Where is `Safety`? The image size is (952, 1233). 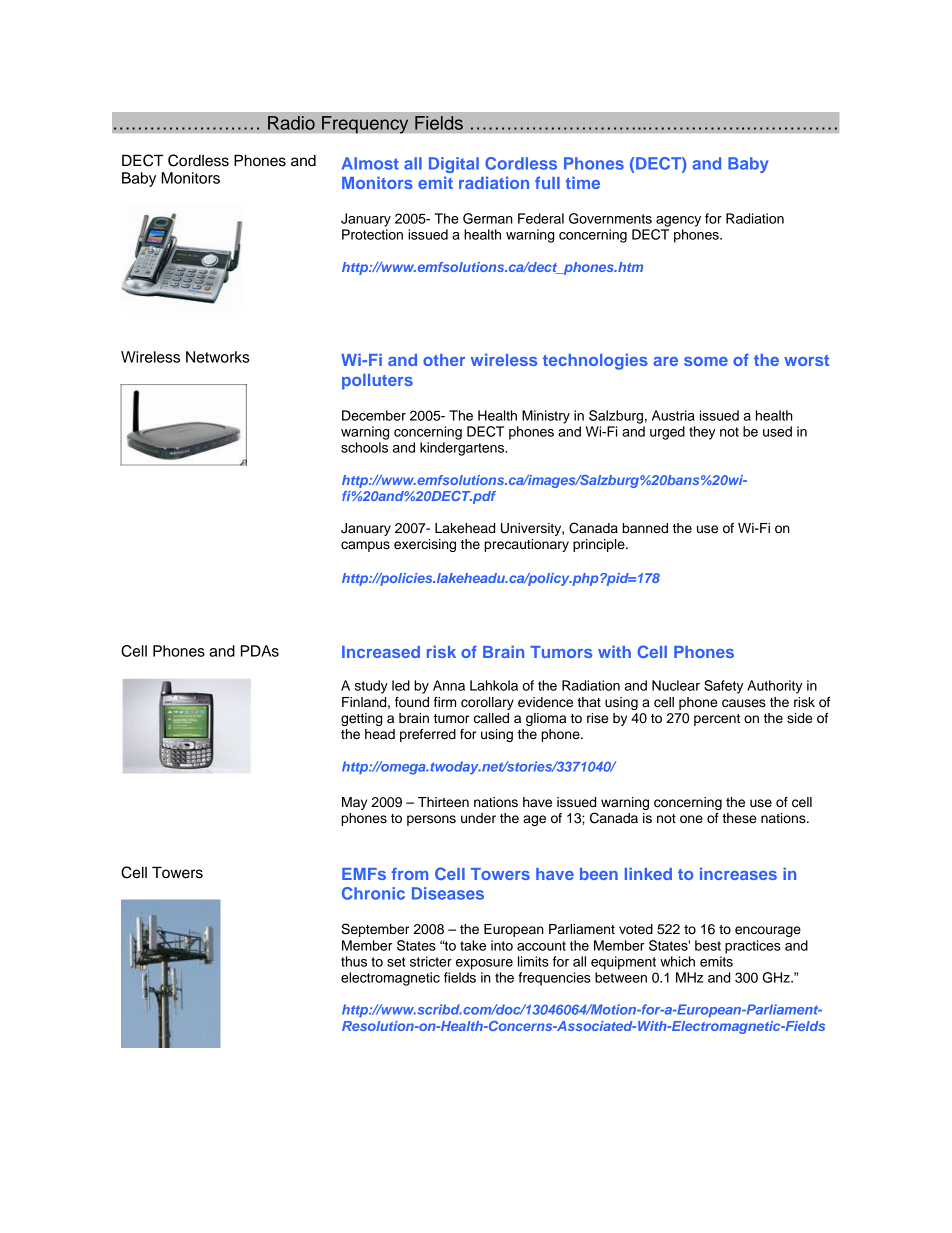 Safety is located at coordinates (723, 687).
